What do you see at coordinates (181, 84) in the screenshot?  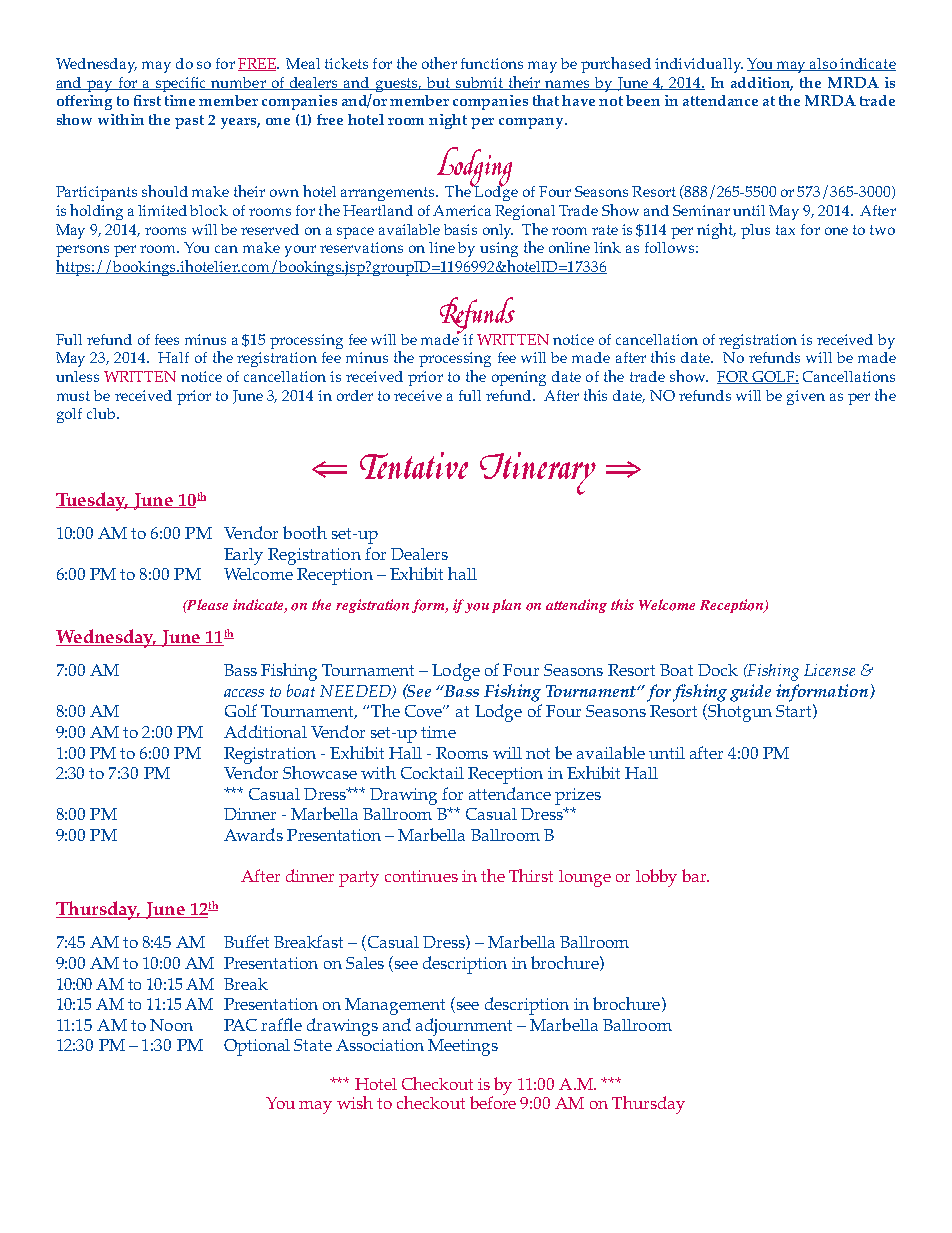 I see `specific` at bounding box center [181, 84].
